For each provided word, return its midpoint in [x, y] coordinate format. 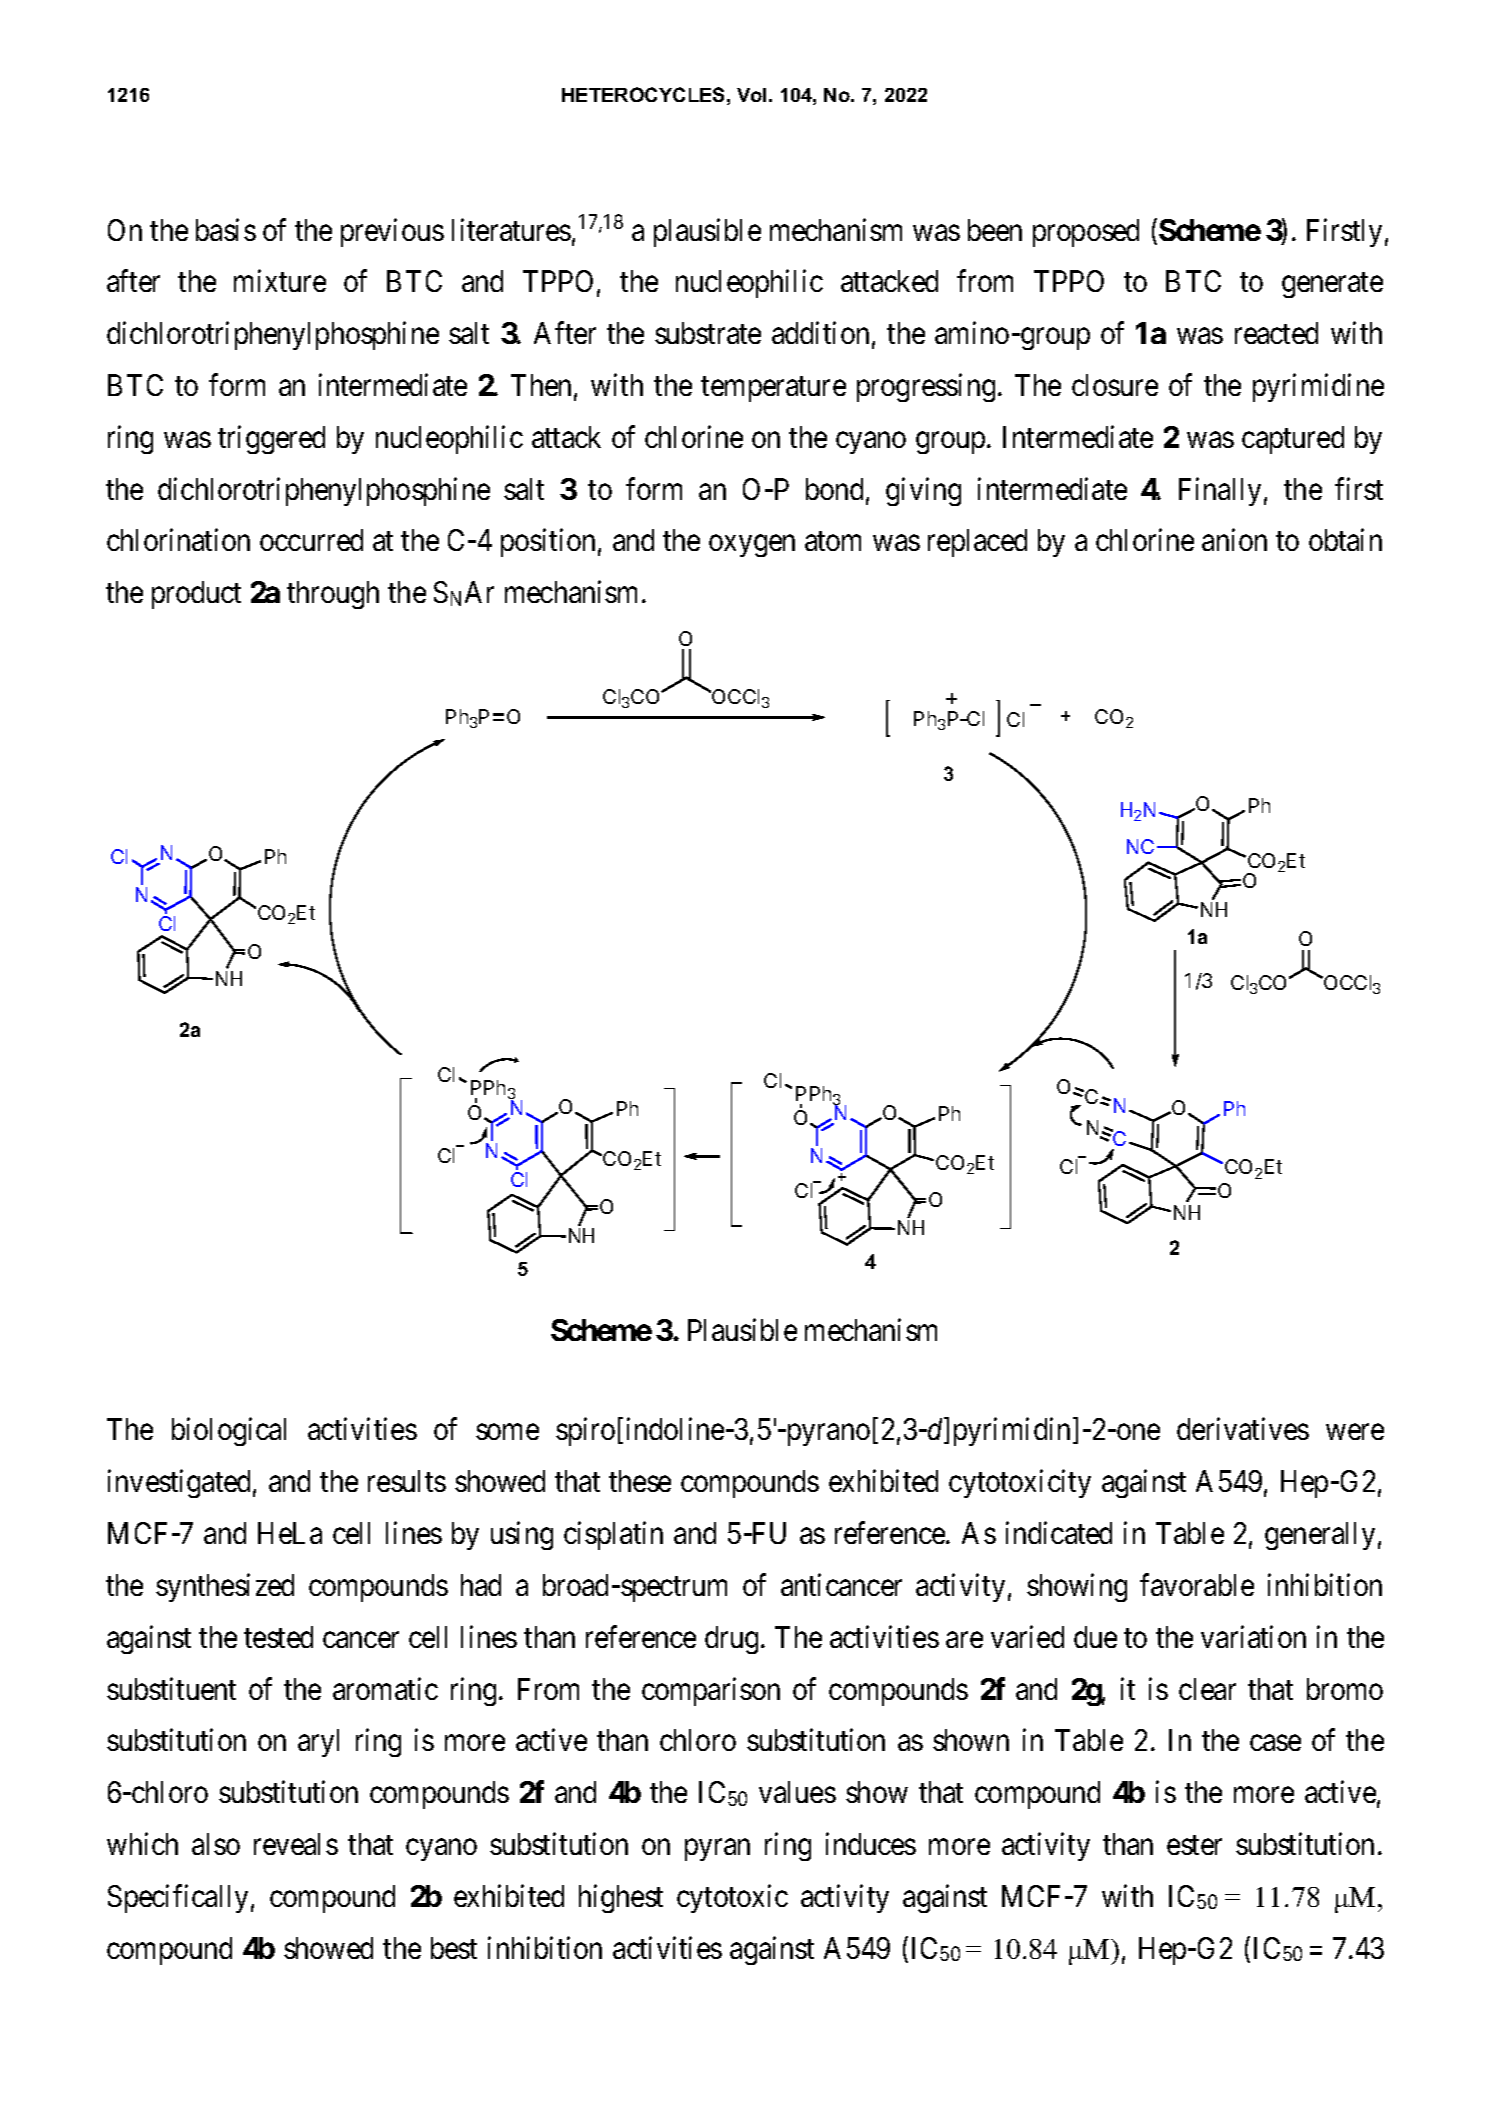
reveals [296, 1844]
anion [1234, 540]
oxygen [752, 546]
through [333, 595]
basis [226, 229]
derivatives [1243, 1429]
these [640, 1481]
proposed [1086, 233]
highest [621, 1899]
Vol [751, 95]
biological [229, 1432]
